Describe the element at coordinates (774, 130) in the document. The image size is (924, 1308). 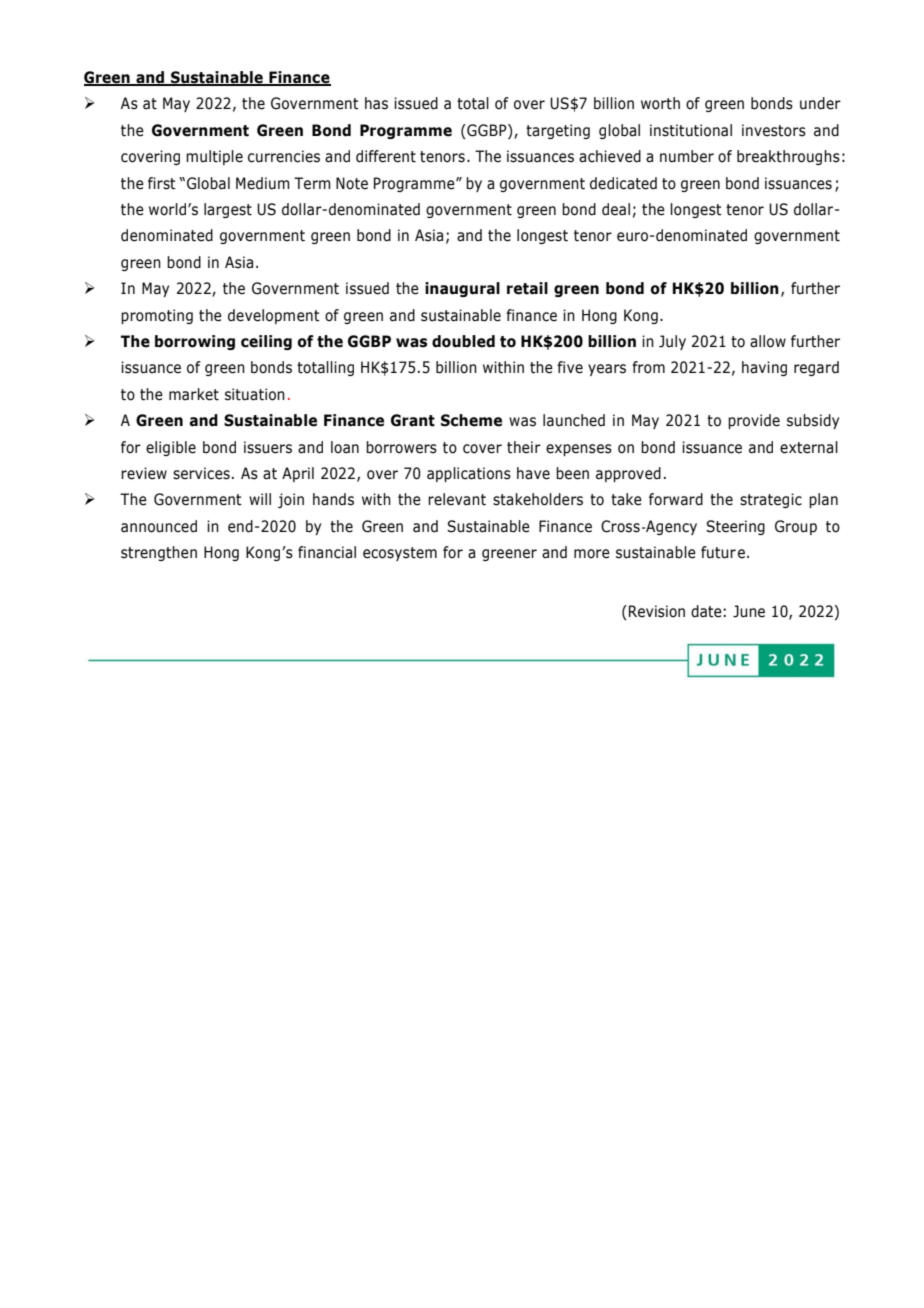
I see `investors` at that location.
